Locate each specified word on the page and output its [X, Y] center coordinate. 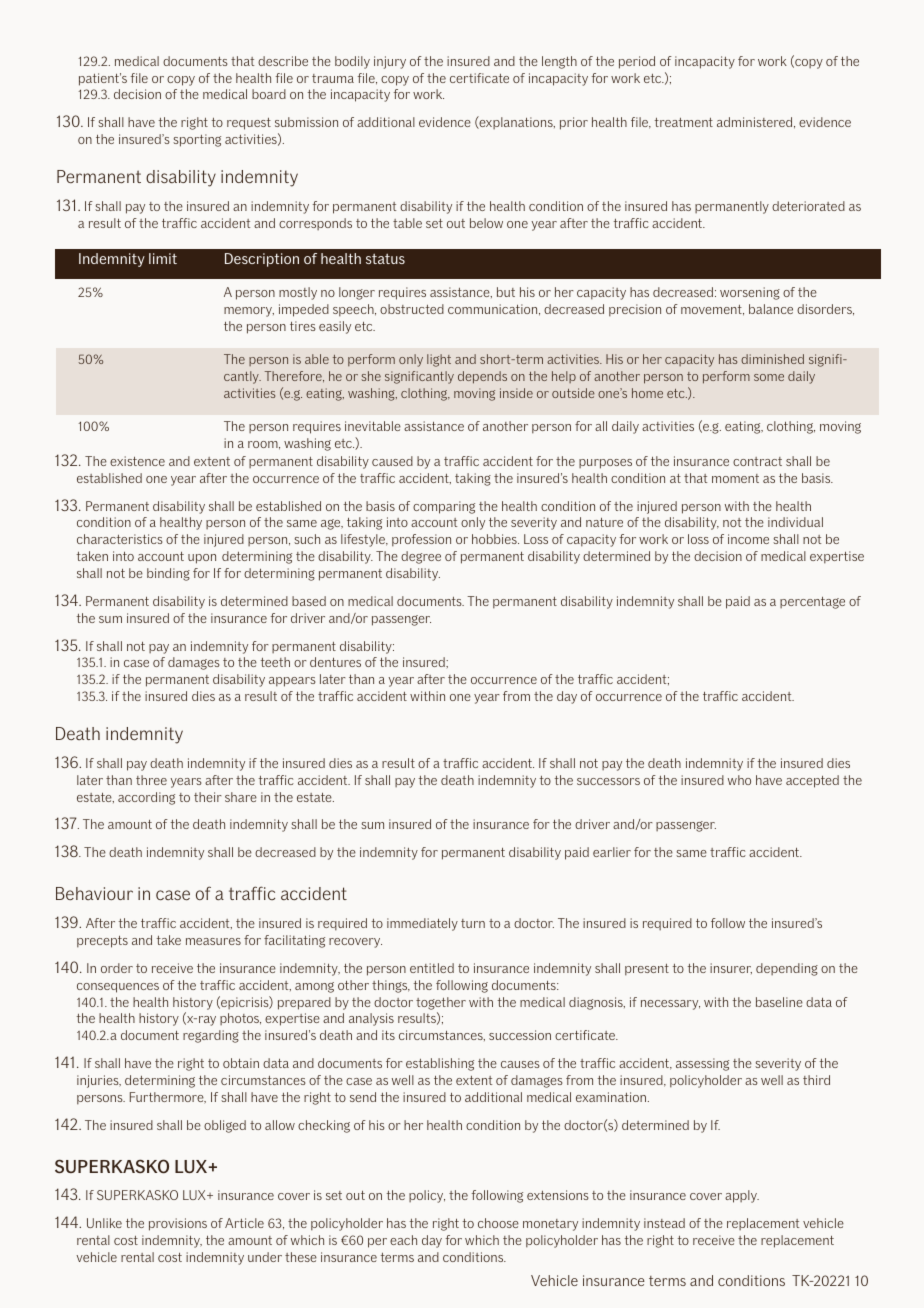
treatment [684, 122]
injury [390, 62]
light [439, 360]
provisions [178, 1224]
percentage [812, 603]
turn [473, 923]
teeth [275, 662]
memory [249, 312]
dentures [335, 662]
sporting [197, 140]
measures [213, 941]
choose [498, 1223]
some [769, 377]
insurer [731, 968]
